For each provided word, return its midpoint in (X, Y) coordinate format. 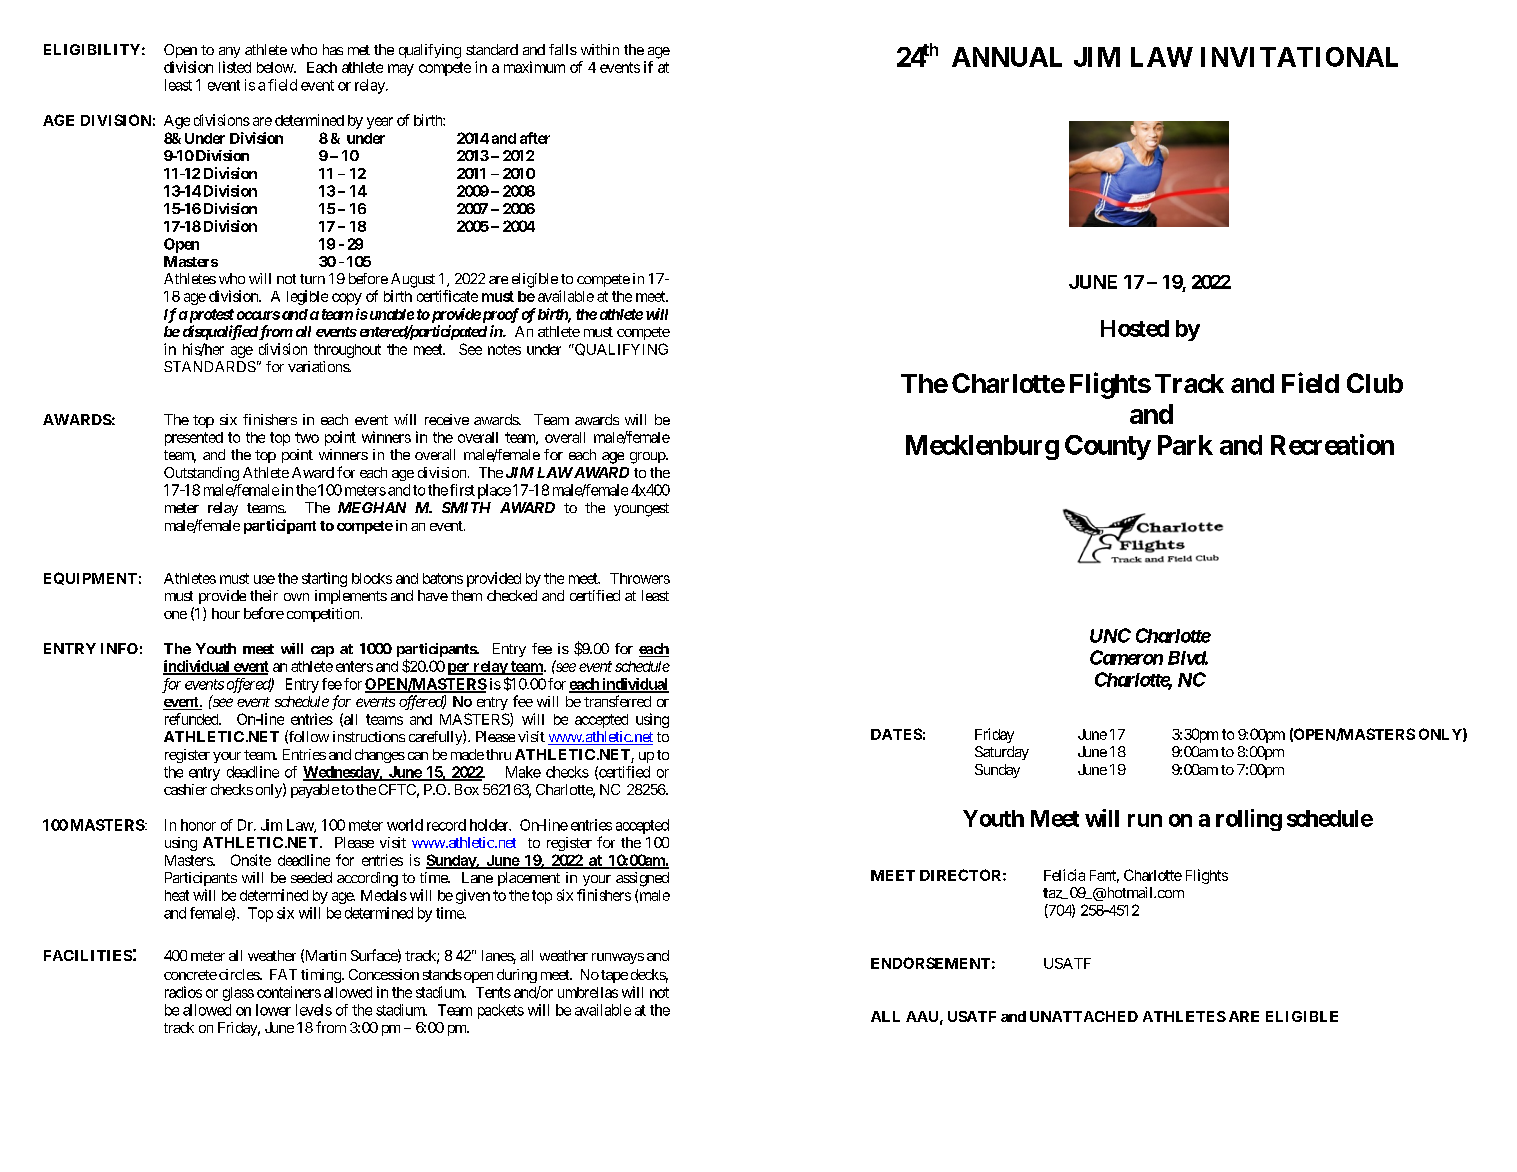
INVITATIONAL (1299, 57)
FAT (283, 974)
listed (235, 67)
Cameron (1126, 657)
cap (322, 651)
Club (1375, 383)
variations (319, 366)
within (600, 49)
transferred (617, 701)
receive (447, 419)
